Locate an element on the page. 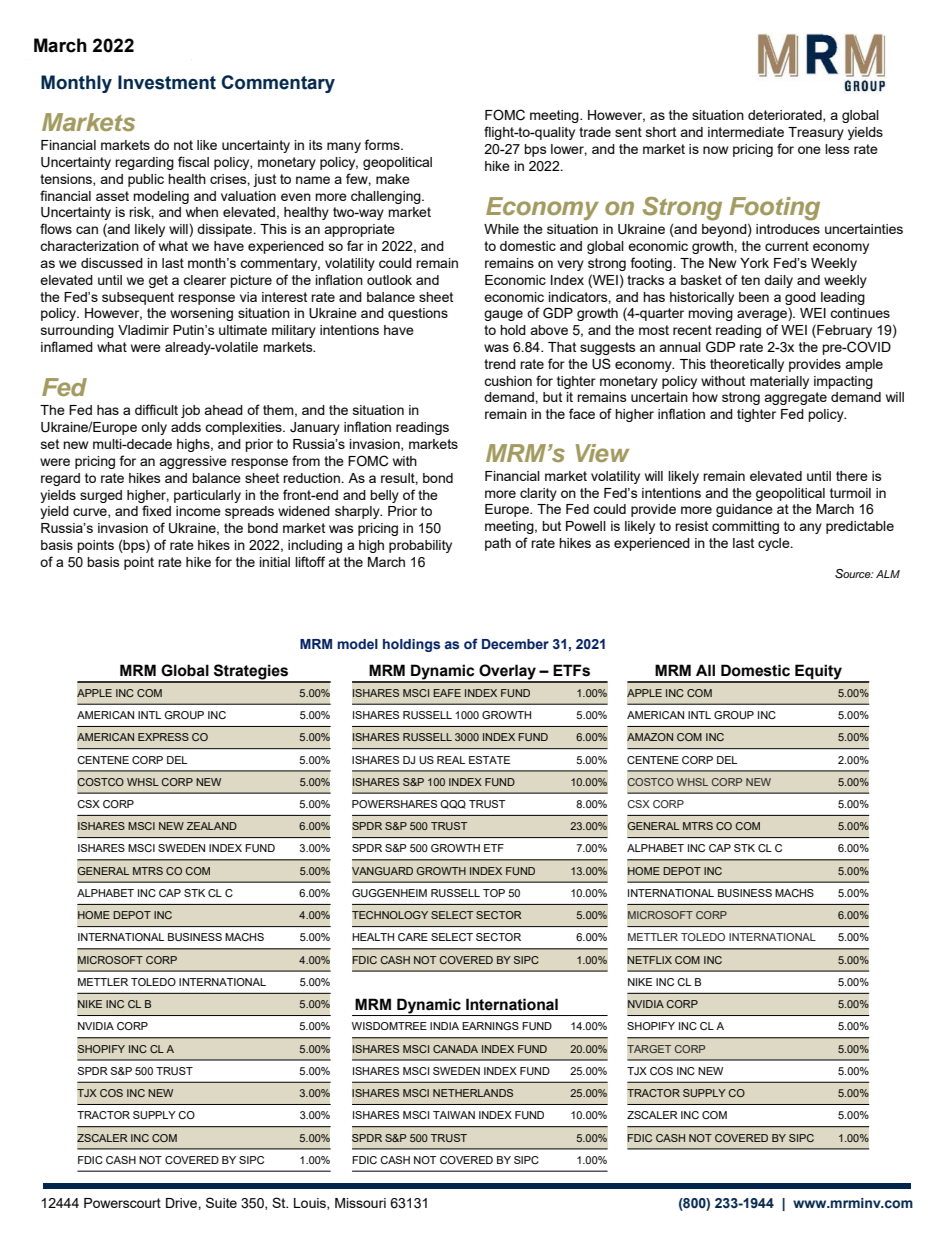 The height and width of the page is (1233, 952). TOP is located at coordinates (494, 893).
